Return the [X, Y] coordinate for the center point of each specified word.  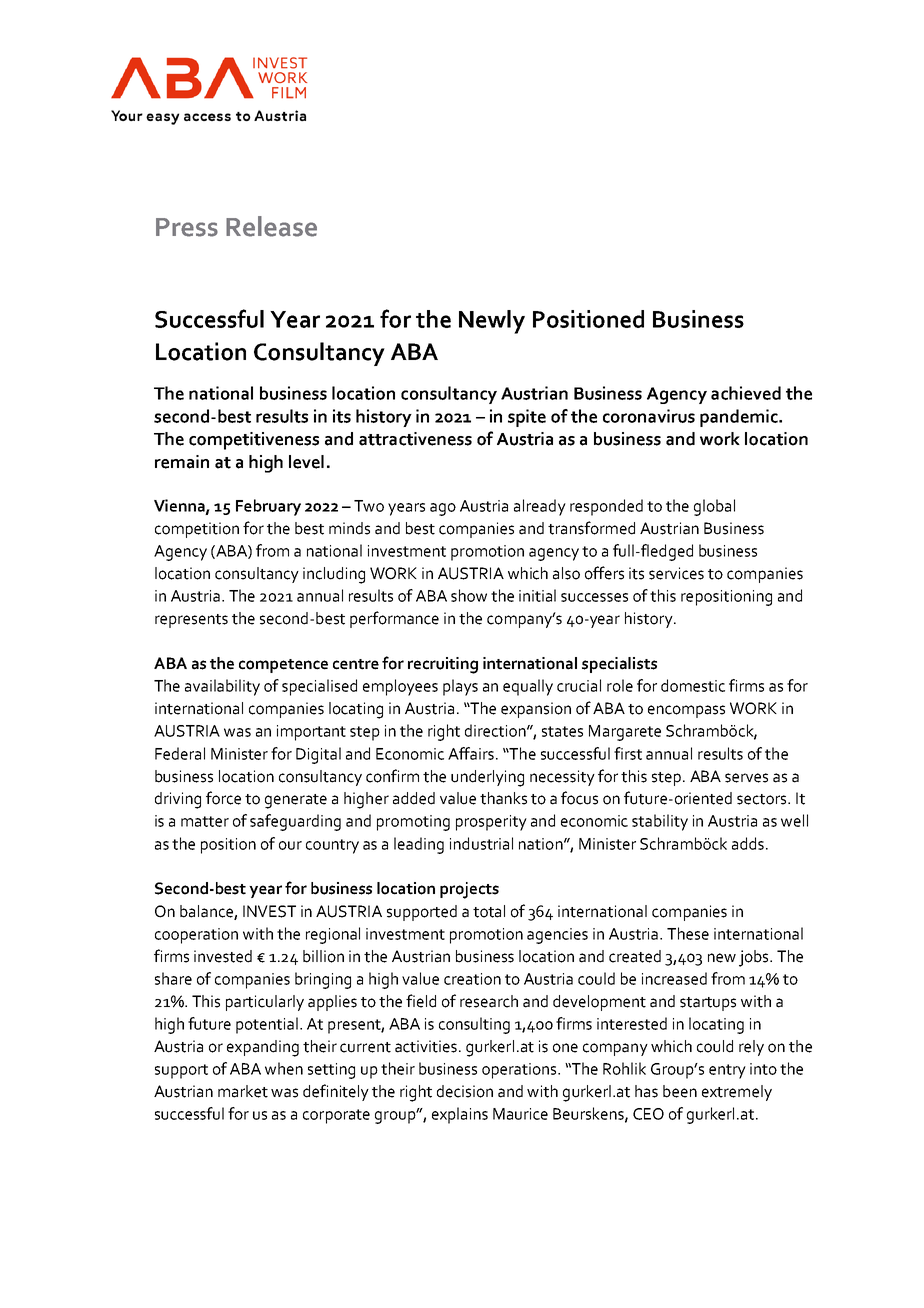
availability [222, 687]
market [243, 1091]
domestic [693, 685]
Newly [492, 322]
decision [465, 1091]
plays [460, 687]
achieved [746, 393]
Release [271, 226]
